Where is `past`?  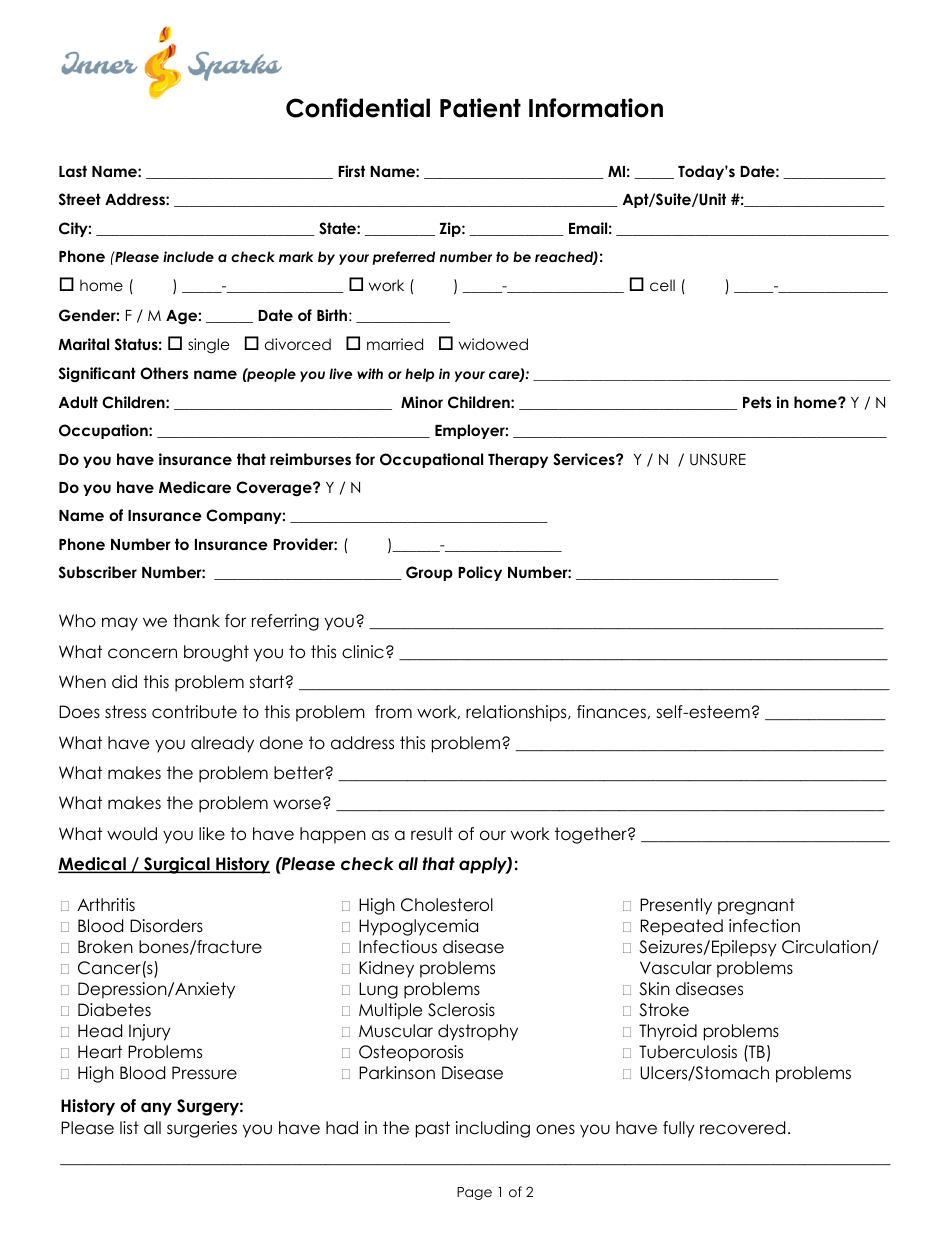 past is located at coordinates (433, 1129).
